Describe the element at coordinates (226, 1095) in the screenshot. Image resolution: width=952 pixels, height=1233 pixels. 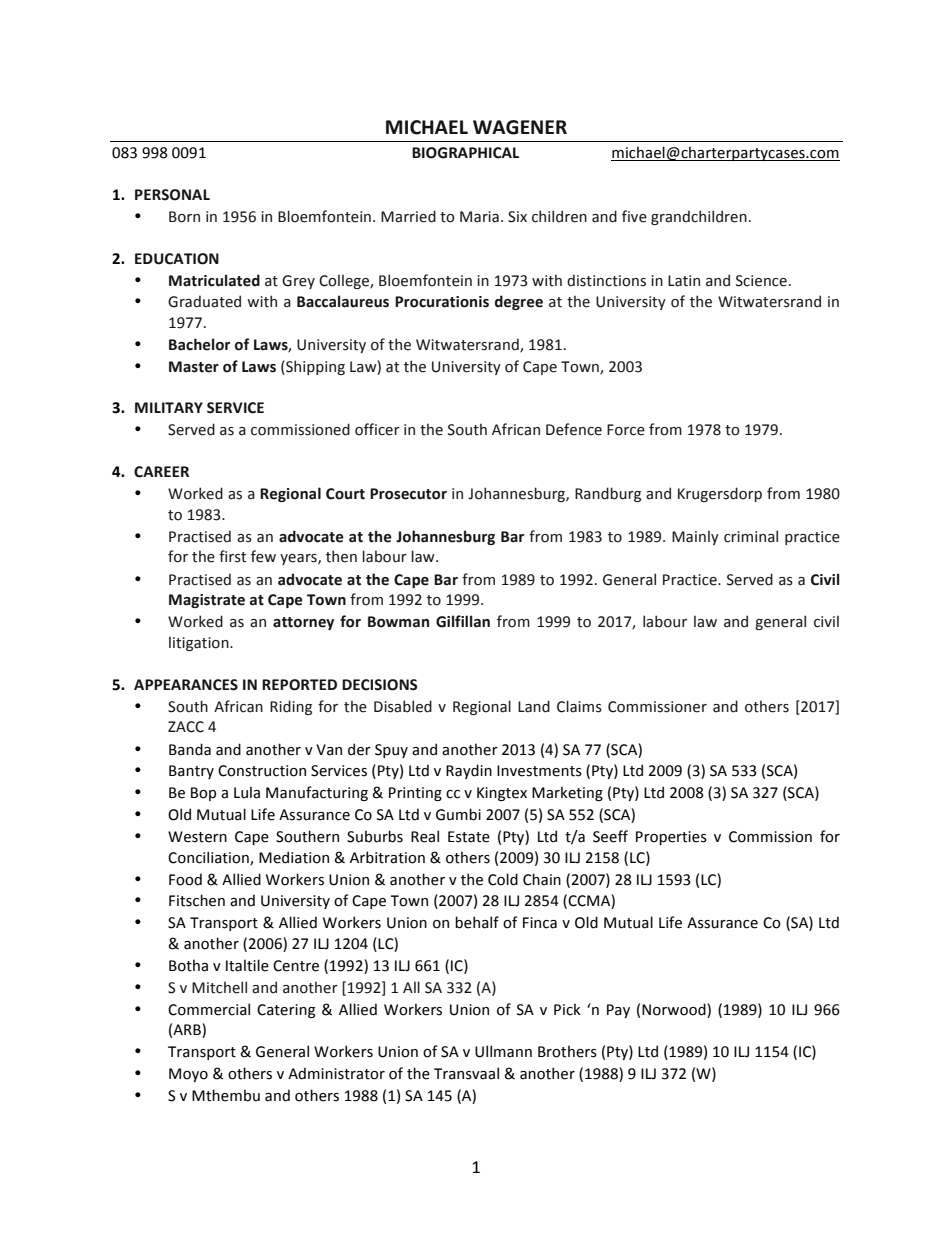
I see `Mthembu` at that location.
